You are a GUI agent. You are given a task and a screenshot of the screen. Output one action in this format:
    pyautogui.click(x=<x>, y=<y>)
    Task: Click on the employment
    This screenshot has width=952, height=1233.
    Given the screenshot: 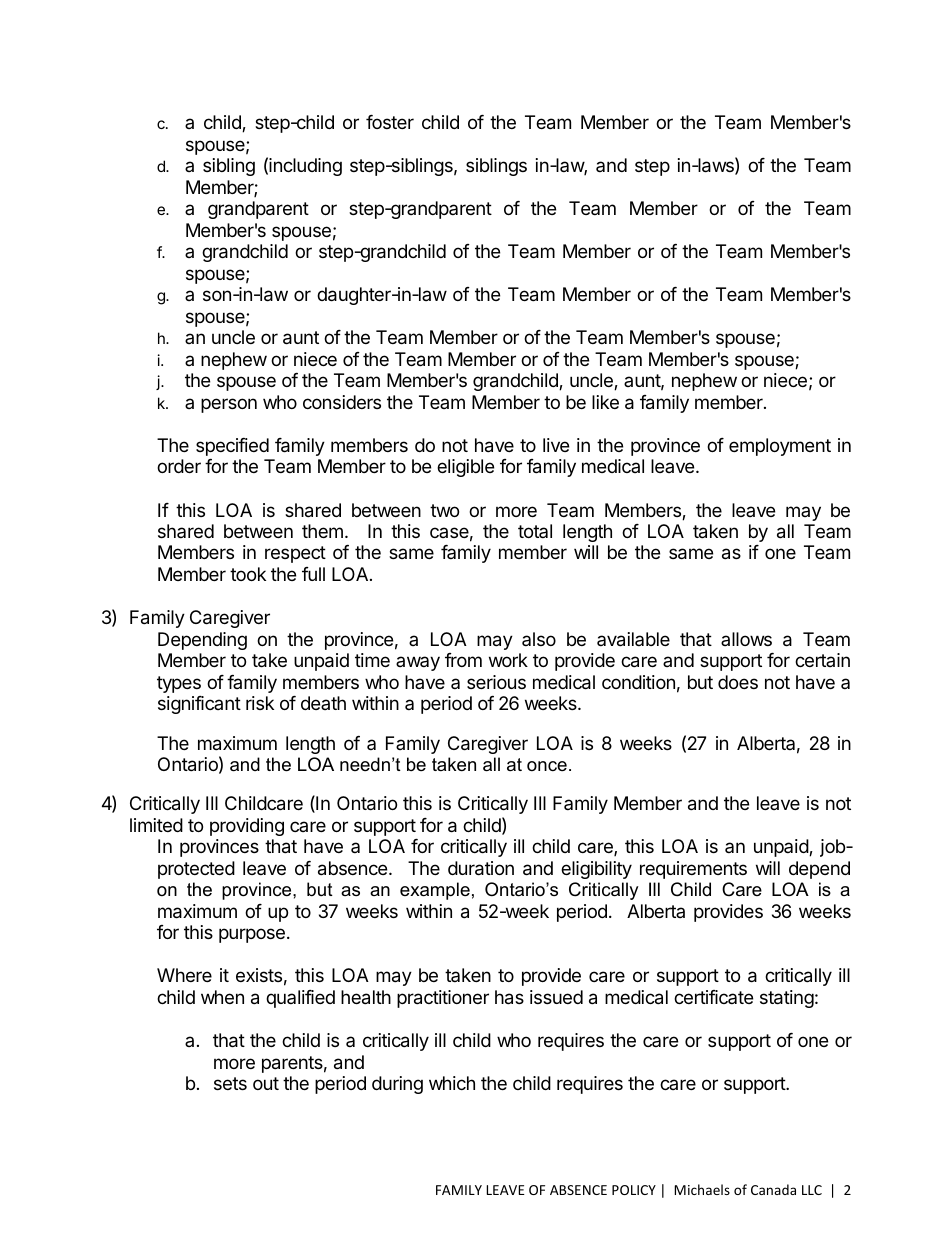 What is the action you would take?
    pyautogui.click(x=780, y=447)
